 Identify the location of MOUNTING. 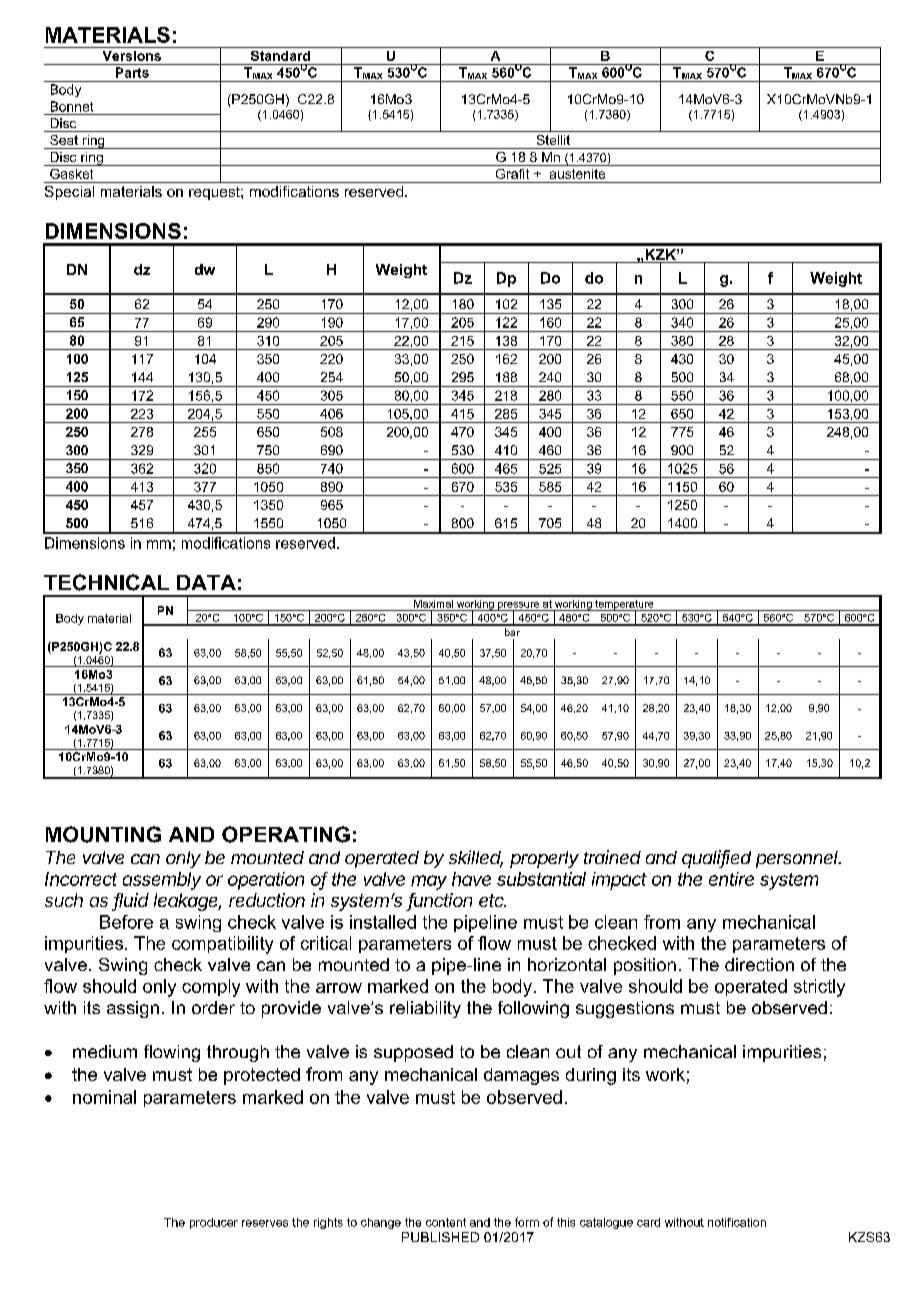
(103, 834).
